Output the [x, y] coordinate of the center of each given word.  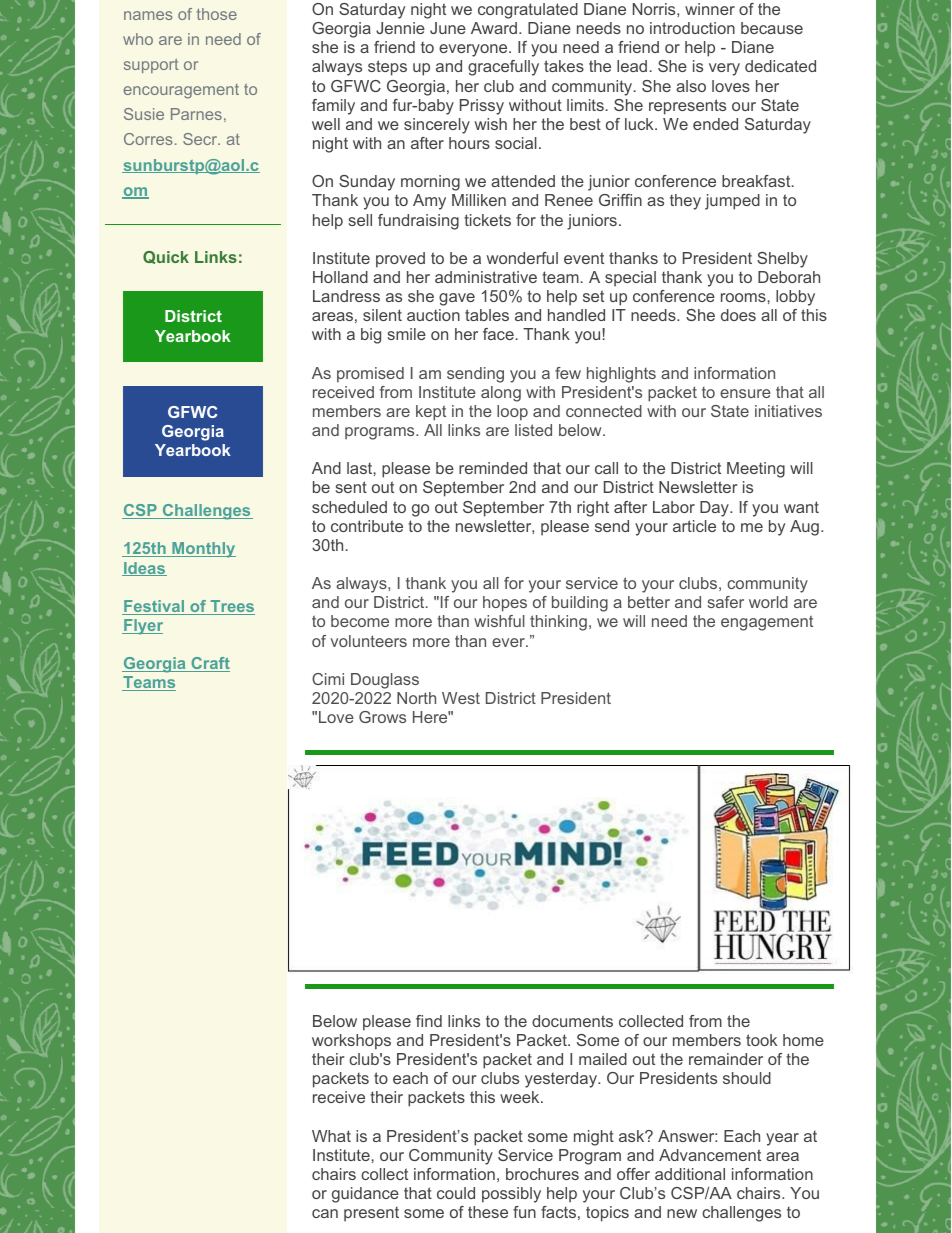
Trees [231, 607]
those [217, 14]
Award [494, 28]
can [325, 1213]
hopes [505, 604]
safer [726, 602]
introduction [692, 28]
